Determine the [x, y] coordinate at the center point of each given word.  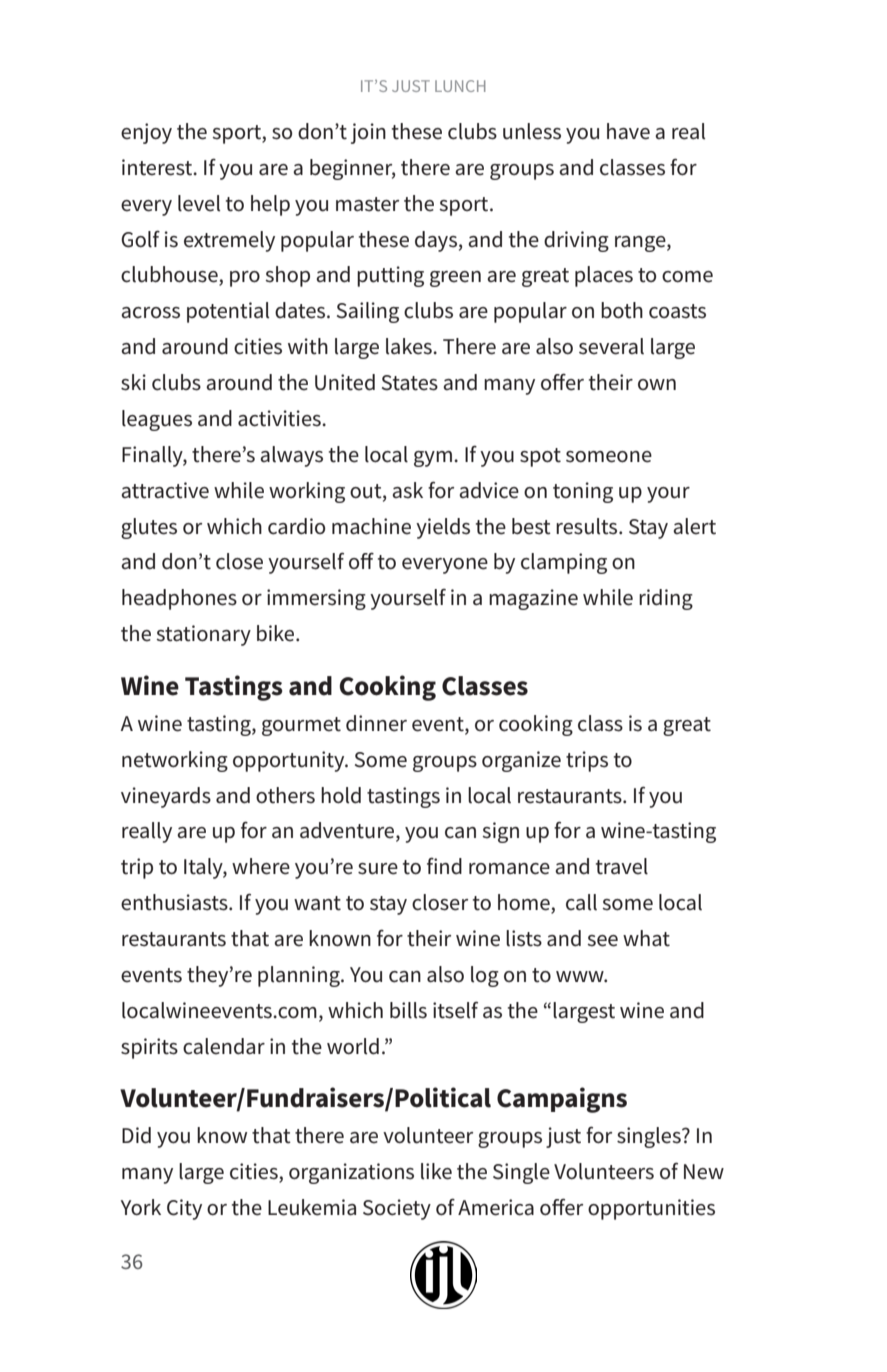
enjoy [146, 133]
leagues [157, 420]
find [444, 865]
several [611, 346]
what [646, 938]
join [368, 133]
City [184, 1209]
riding [666, 599]
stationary [203, 635]
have [628, 131]
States [410, 383]
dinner [376, 723]
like [436, 1171]
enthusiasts [175, 902]
